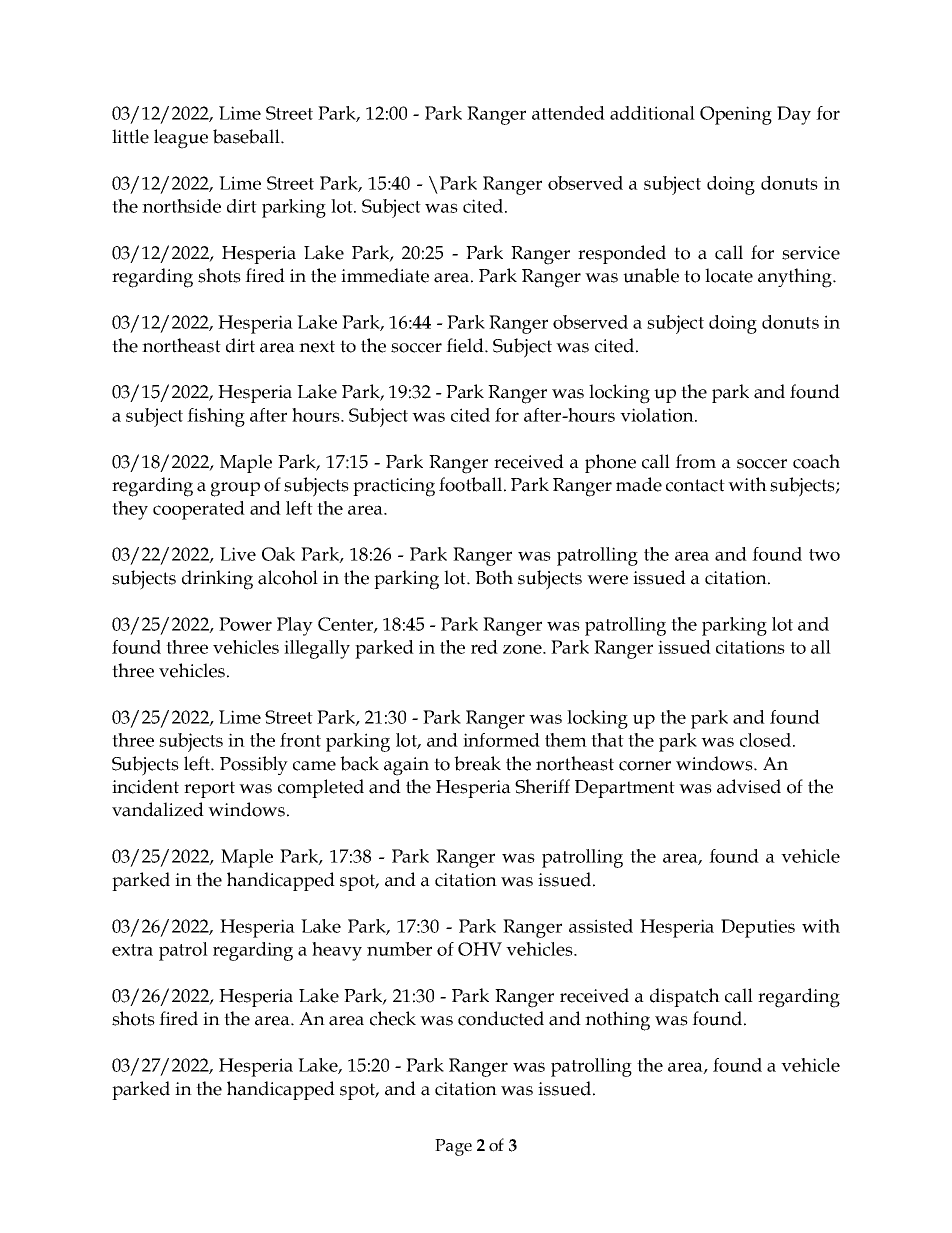 This screenshot has height=1233, width=952. I want to click on Opening, so click(736, 115).
